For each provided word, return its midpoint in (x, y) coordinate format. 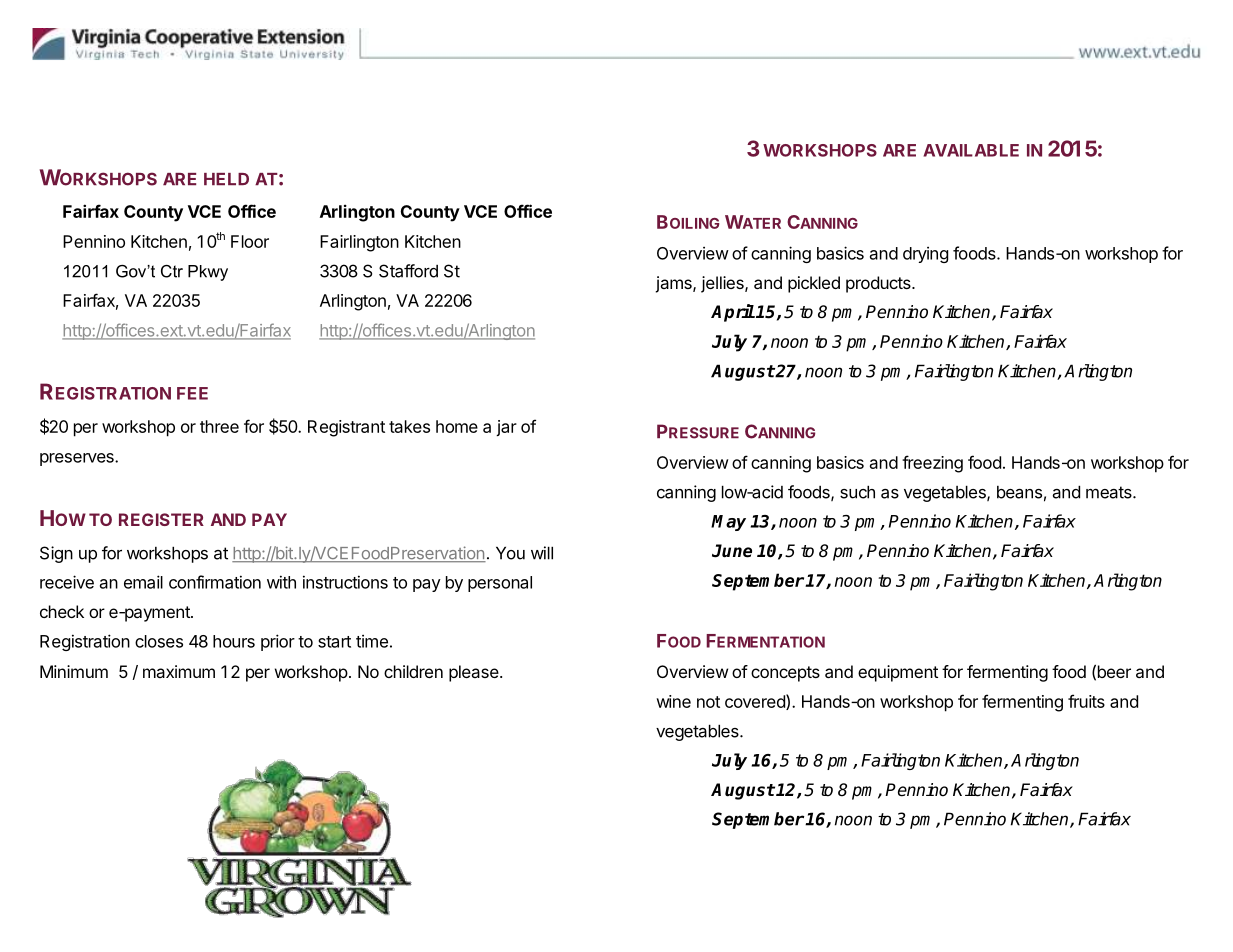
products (879, 284)
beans (1019, 492)
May (728, 523)
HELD (226, 179)
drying (925, 255)
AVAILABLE (971, 150)
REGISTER (161, 519)
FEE (192, 393)
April (733, 313)
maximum (179, 671)
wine (673, 701)
